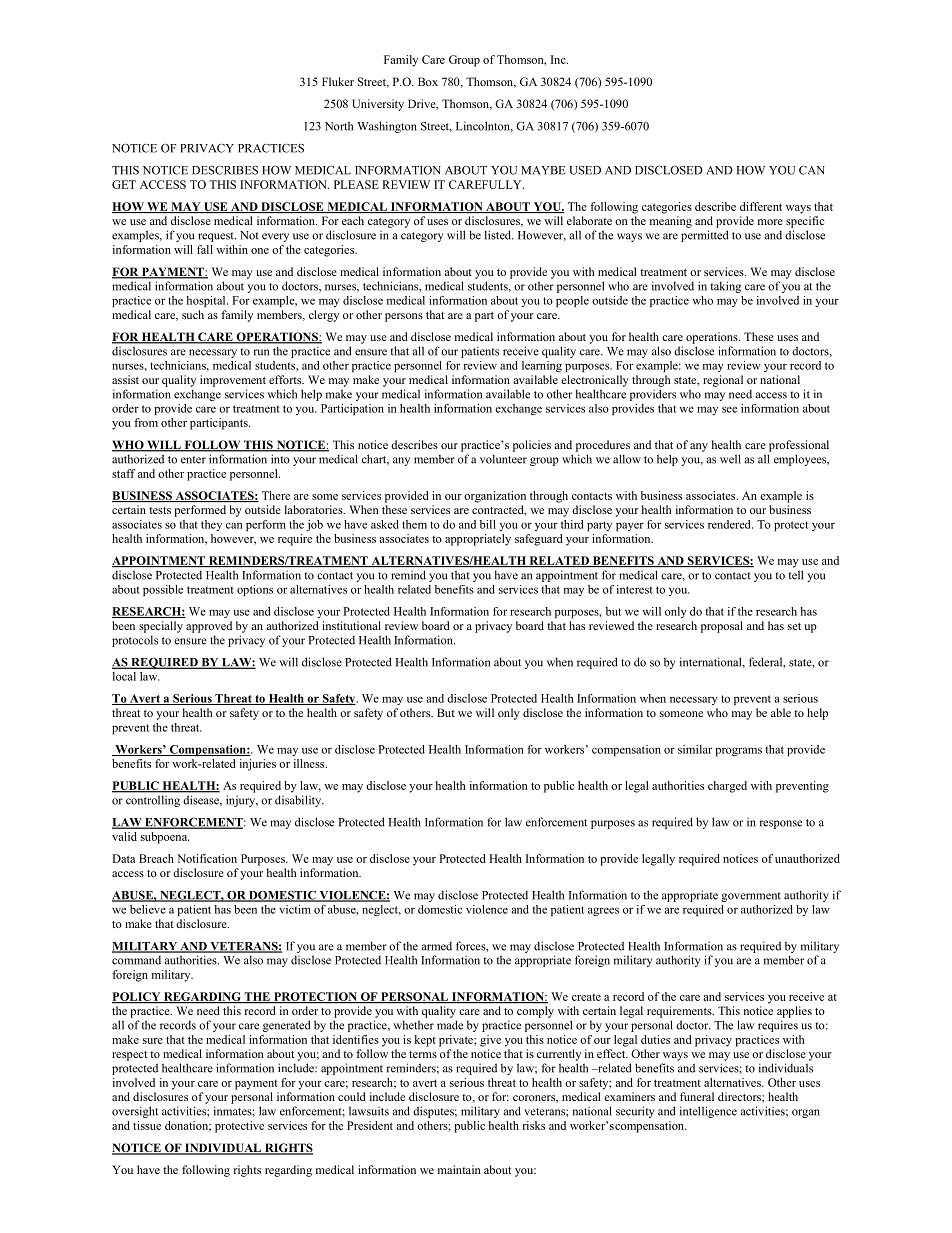  I want to click on charged, so click(727, 787).
